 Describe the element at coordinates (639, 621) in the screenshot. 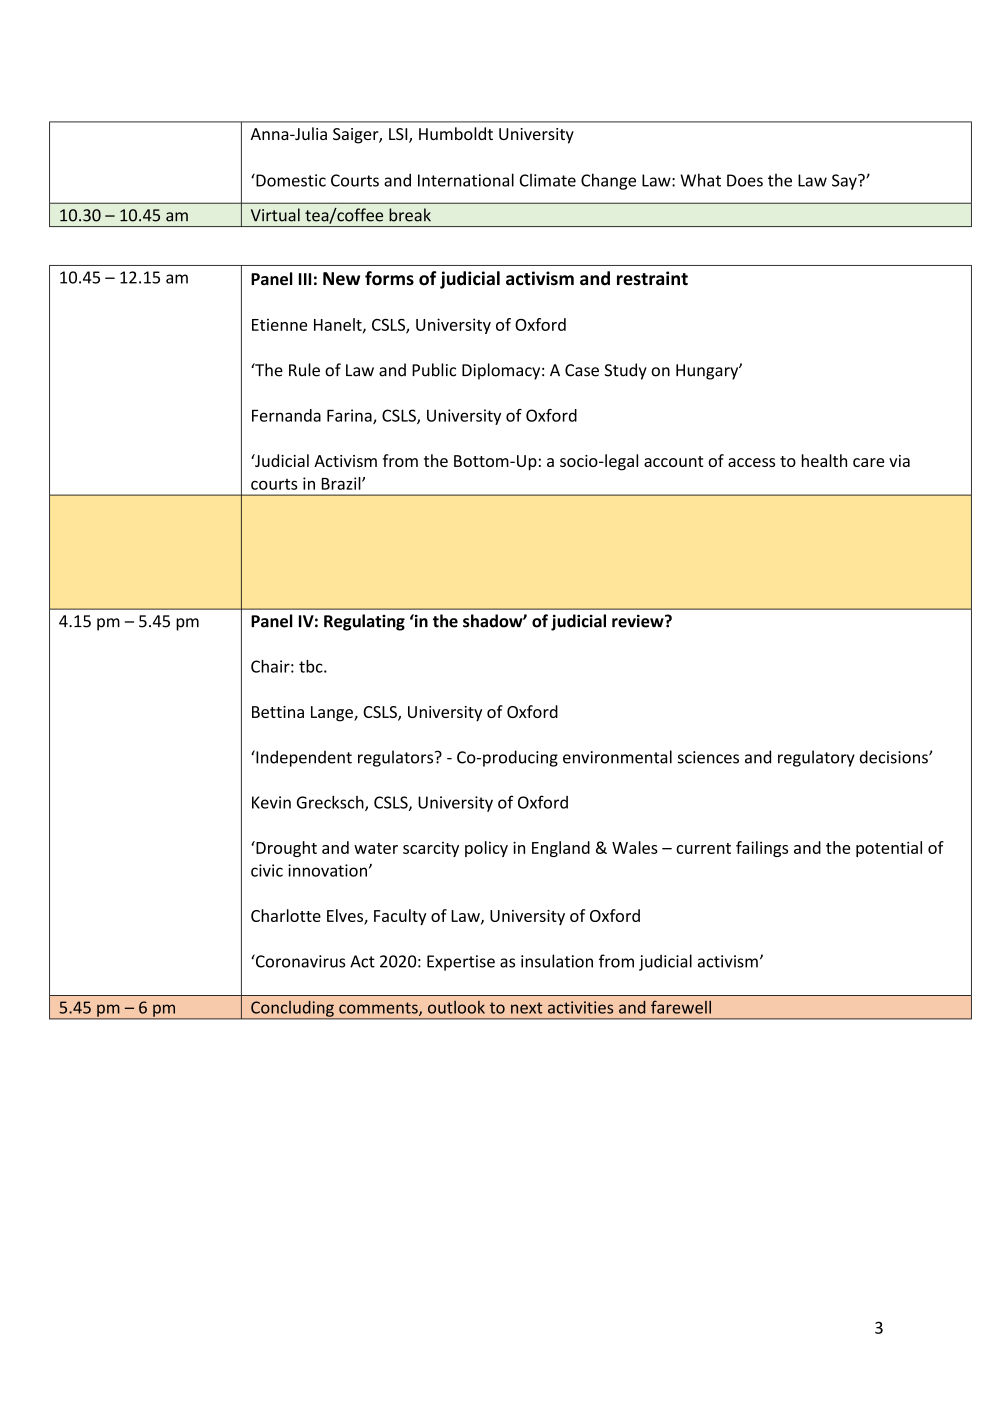

I see `review` at that location.
